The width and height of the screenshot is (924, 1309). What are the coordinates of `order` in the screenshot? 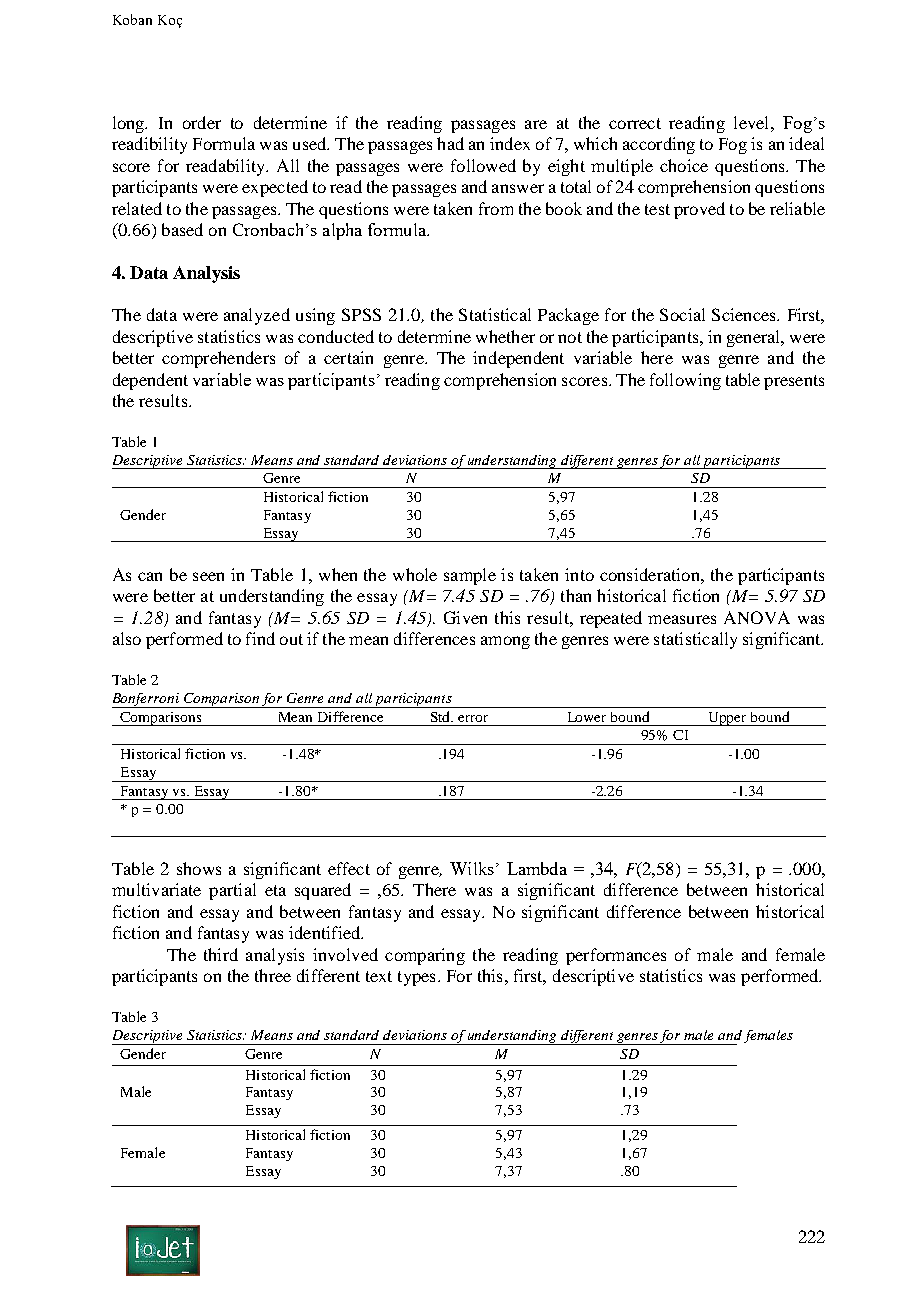 It's located at (202, 122).
